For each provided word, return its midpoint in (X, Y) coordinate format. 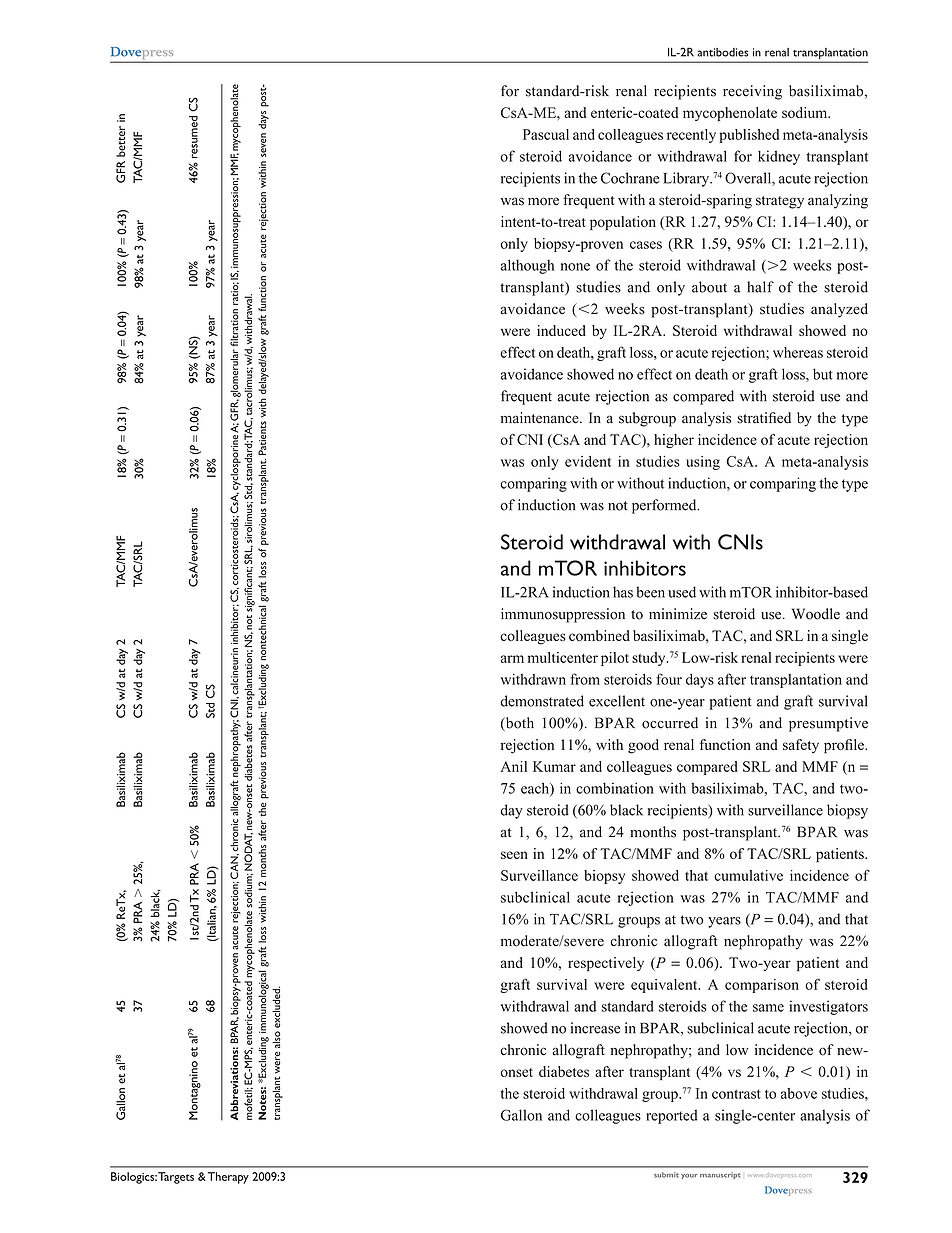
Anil (514, 766)
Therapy (227, 1178)
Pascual (546, 134)
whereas (798, 352)
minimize (678, 614)
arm (512, 659)
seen (514, 855)
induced (561, 330)
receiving (752, 92)
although (527, 266)
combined (599, 635)
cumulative (748, 875)
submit (666, 1175)
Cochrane (630, 178)
